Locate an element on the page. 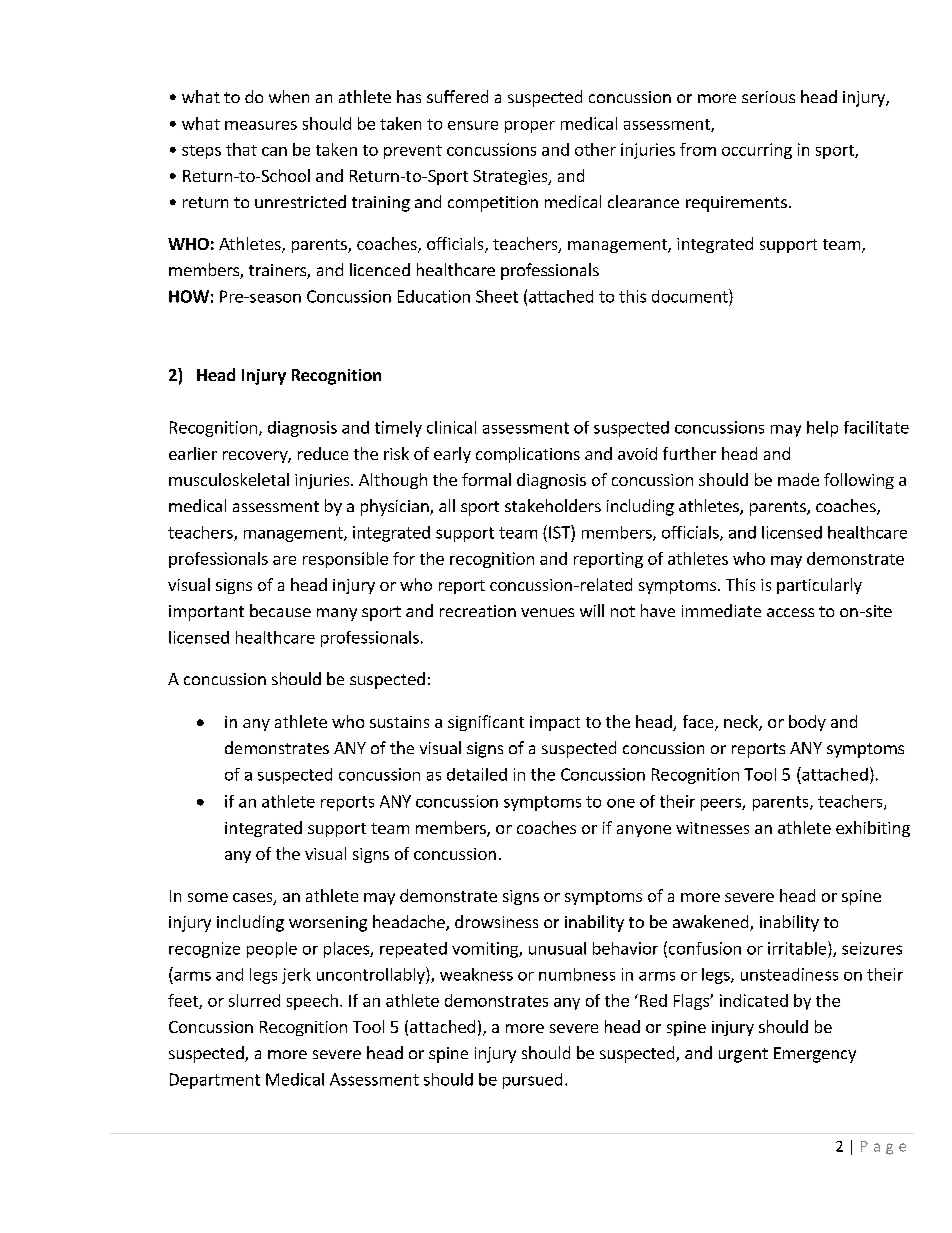 This image has width=952, height=1233. because is located at coordinates (280, 610).
